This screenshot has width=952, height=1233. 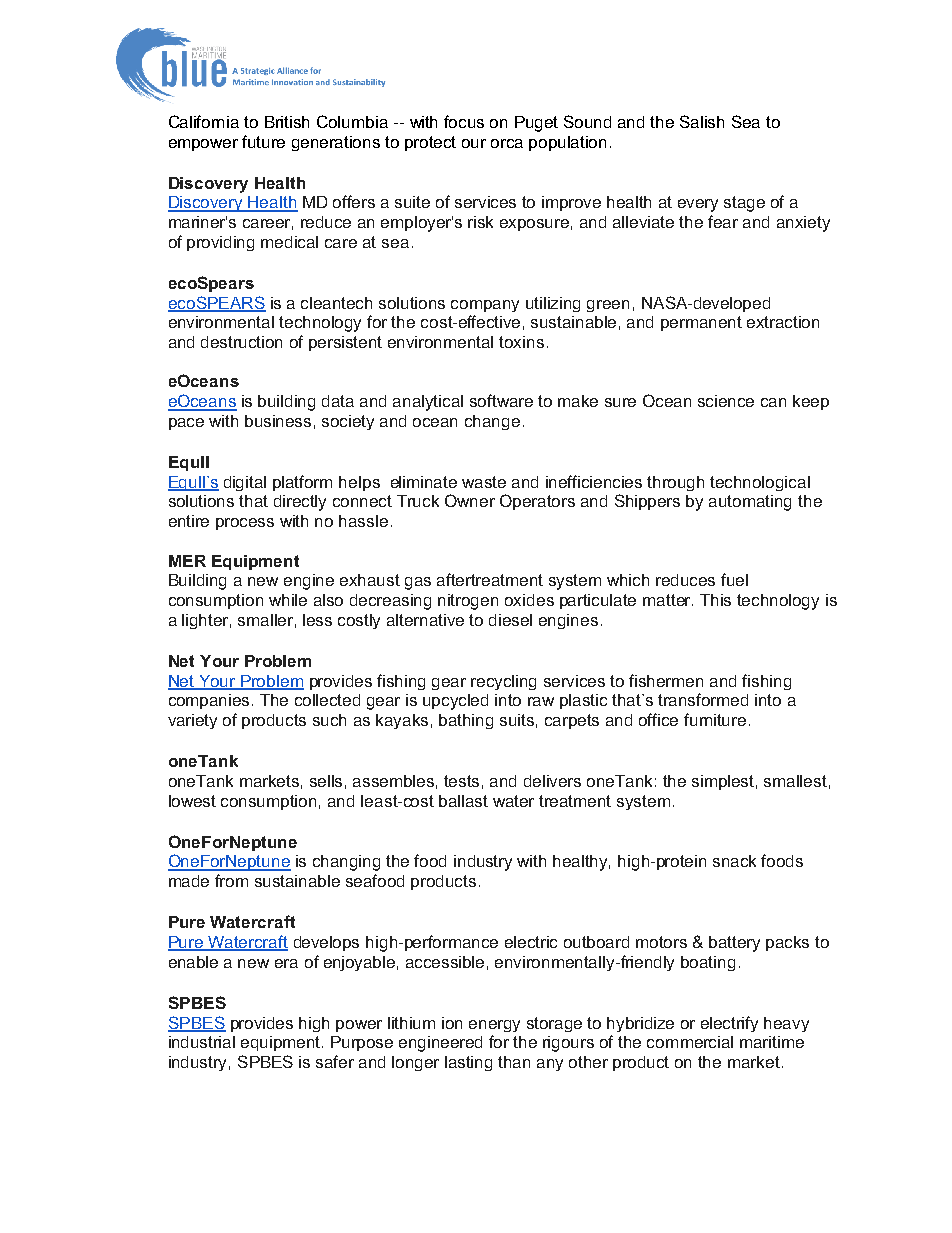 I want to click on industrial, so click(x=202, y=1042).
